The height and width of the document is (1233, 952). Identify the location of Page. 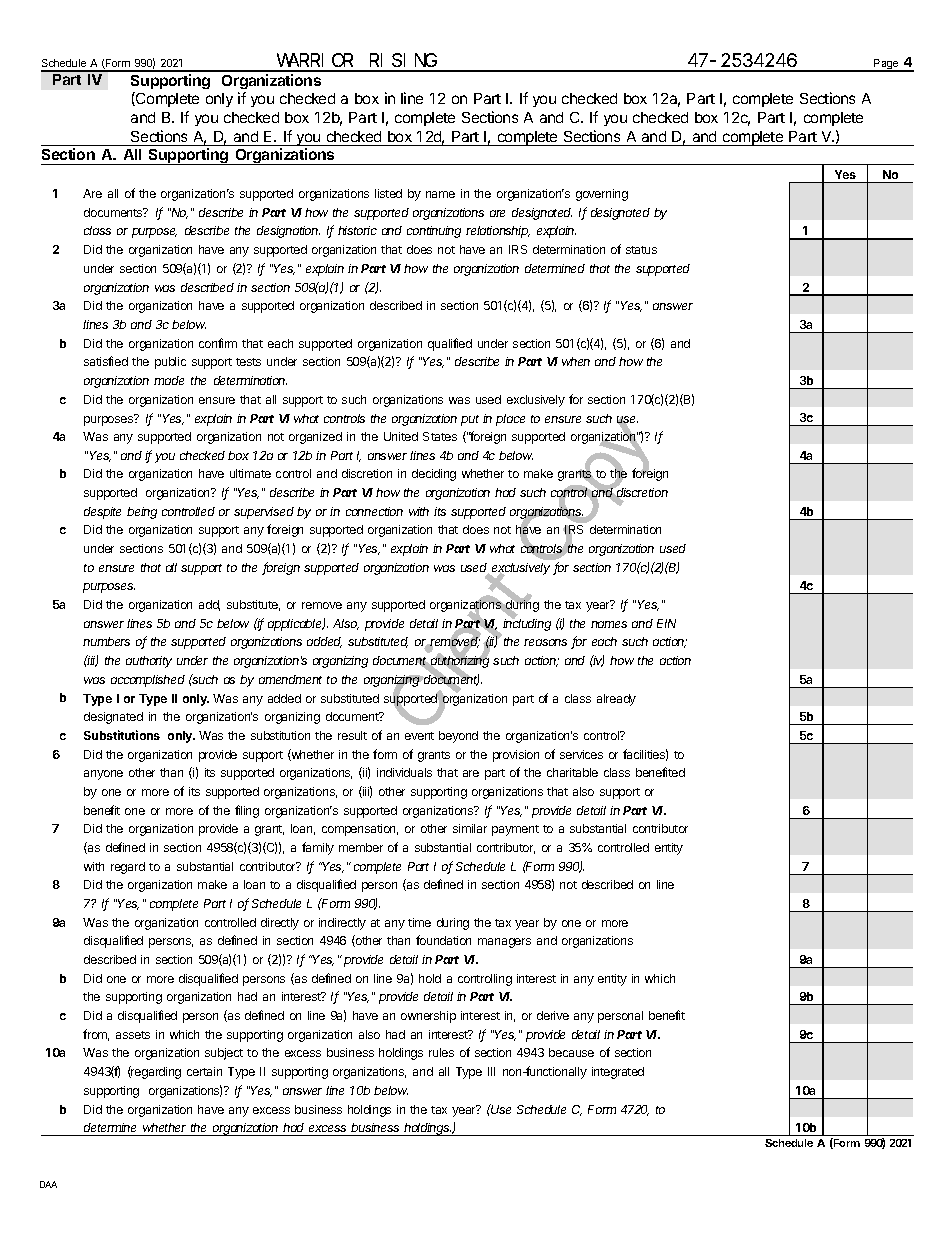
(886, 65).
